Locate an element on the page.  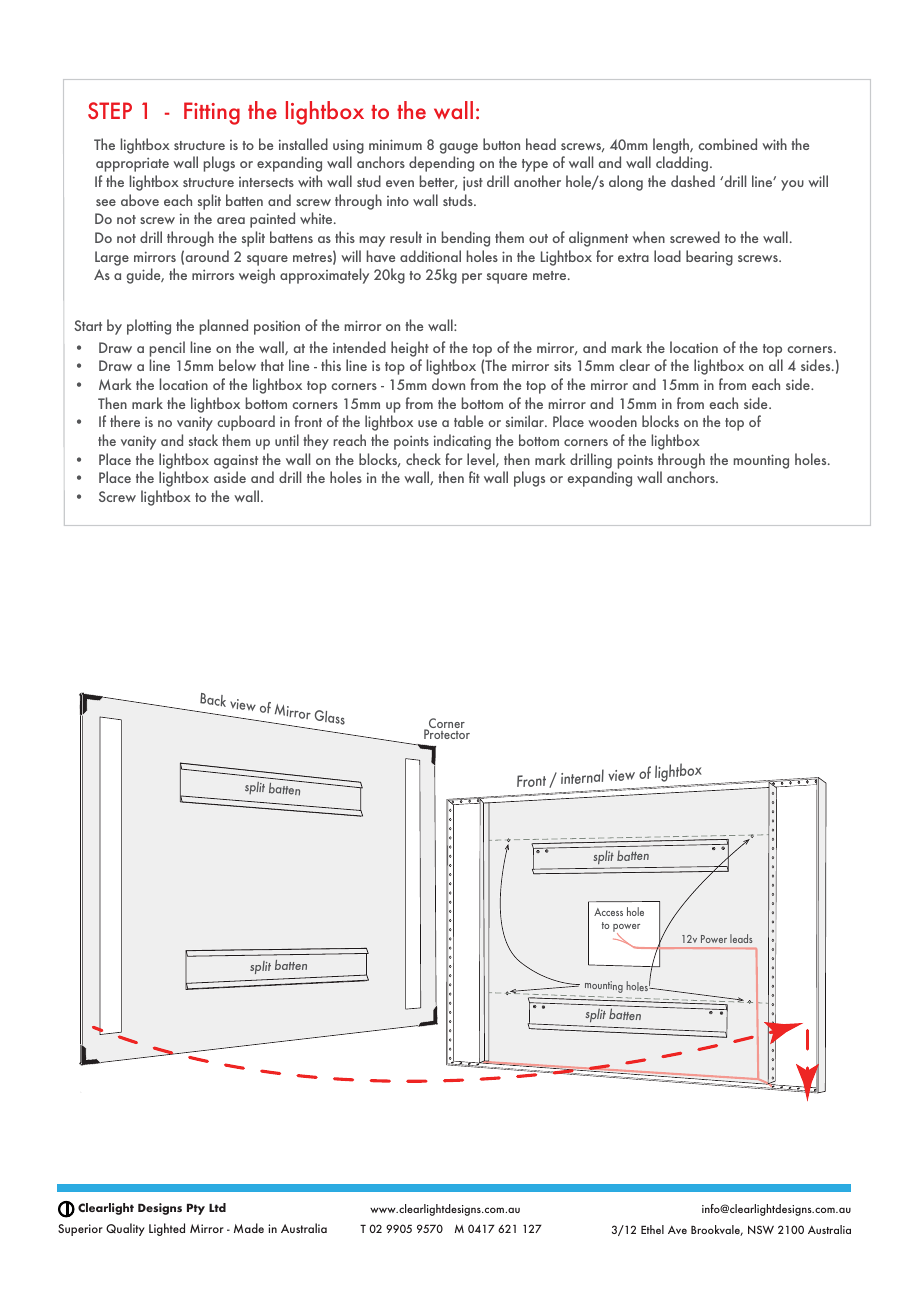
gauge is located at coordinates (458, 148).
